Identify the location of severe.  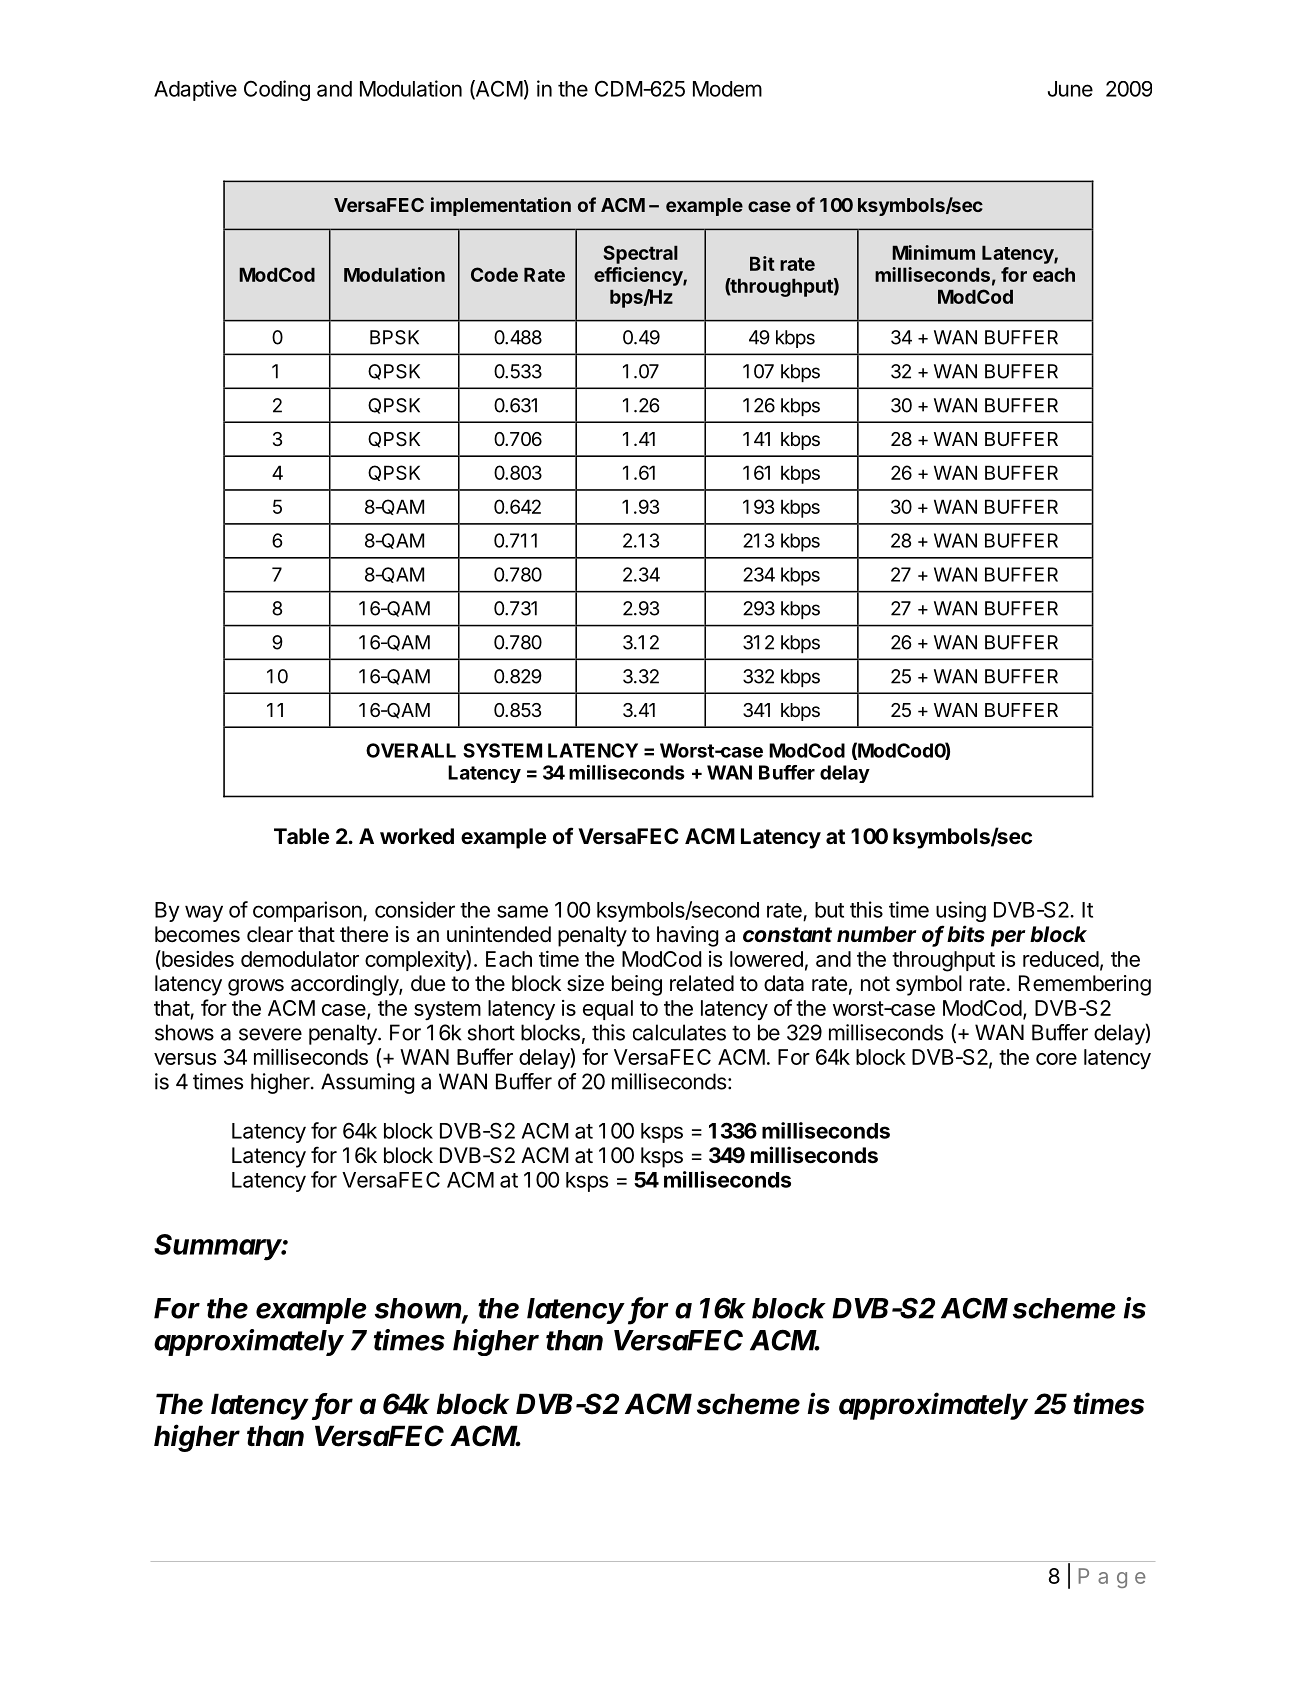
(270, 1034).
